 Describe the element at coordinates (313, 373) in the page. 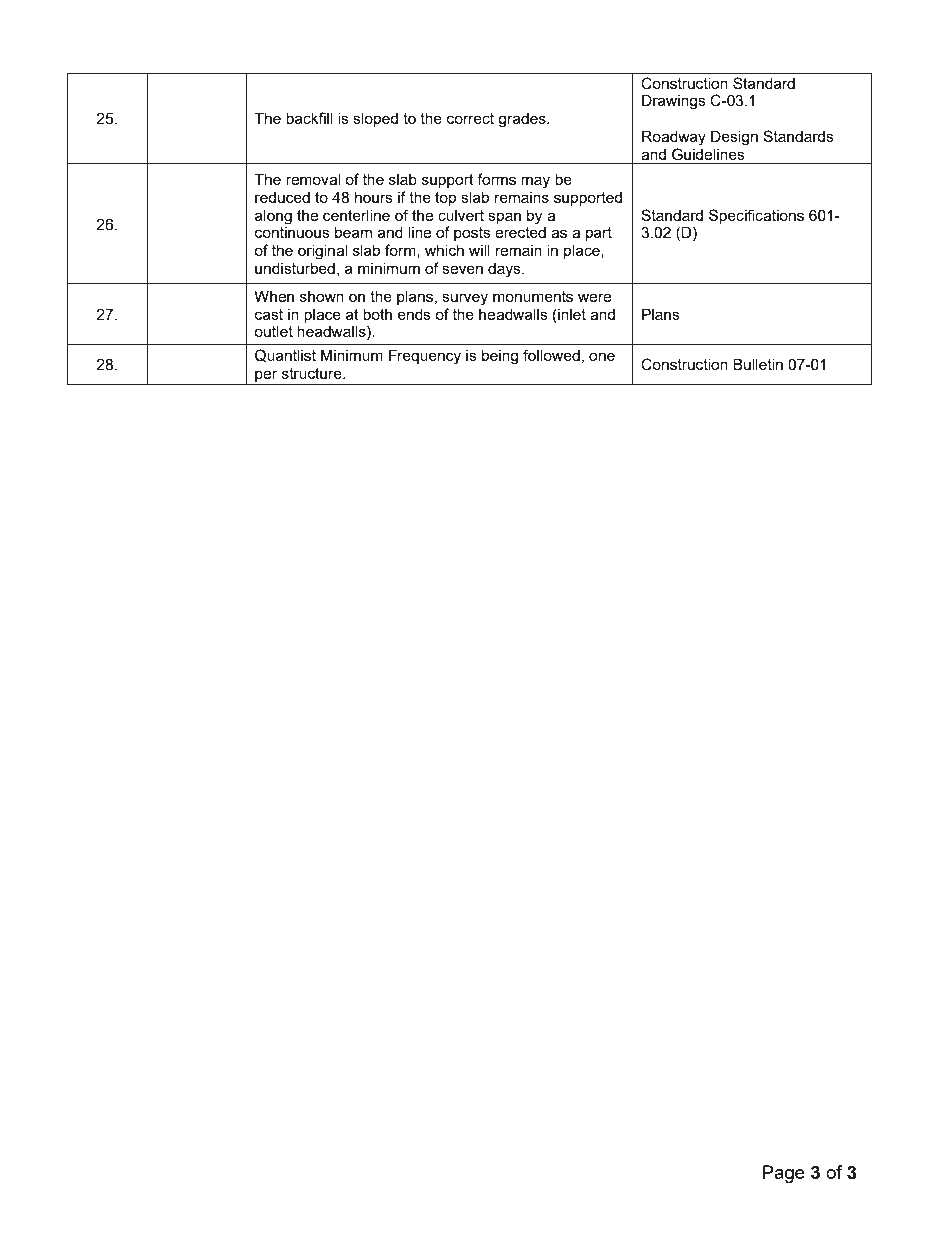

I see `structure` at that location.
